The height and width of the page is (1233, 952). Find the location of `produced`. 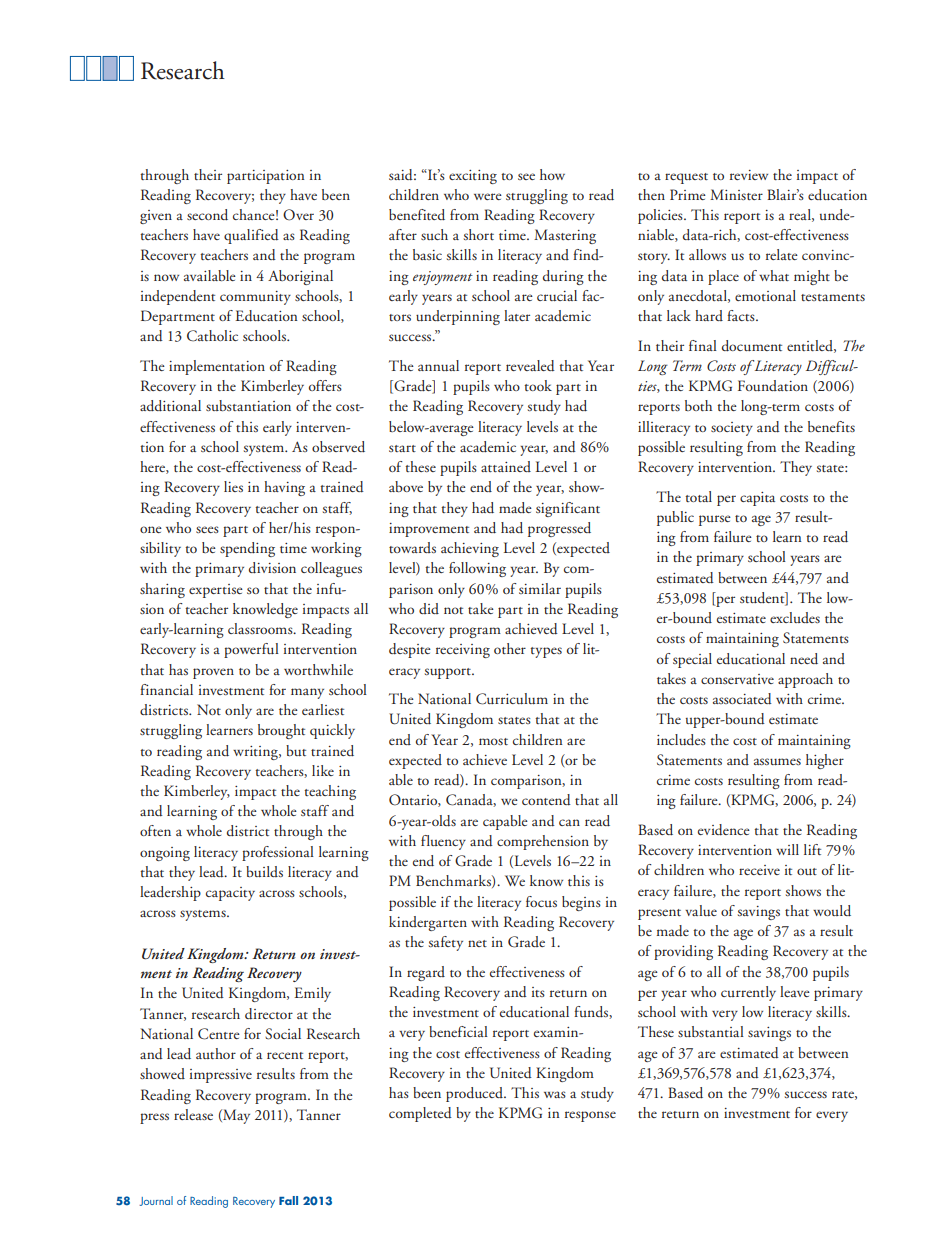

produced is located at coordinates (475, 1094).
